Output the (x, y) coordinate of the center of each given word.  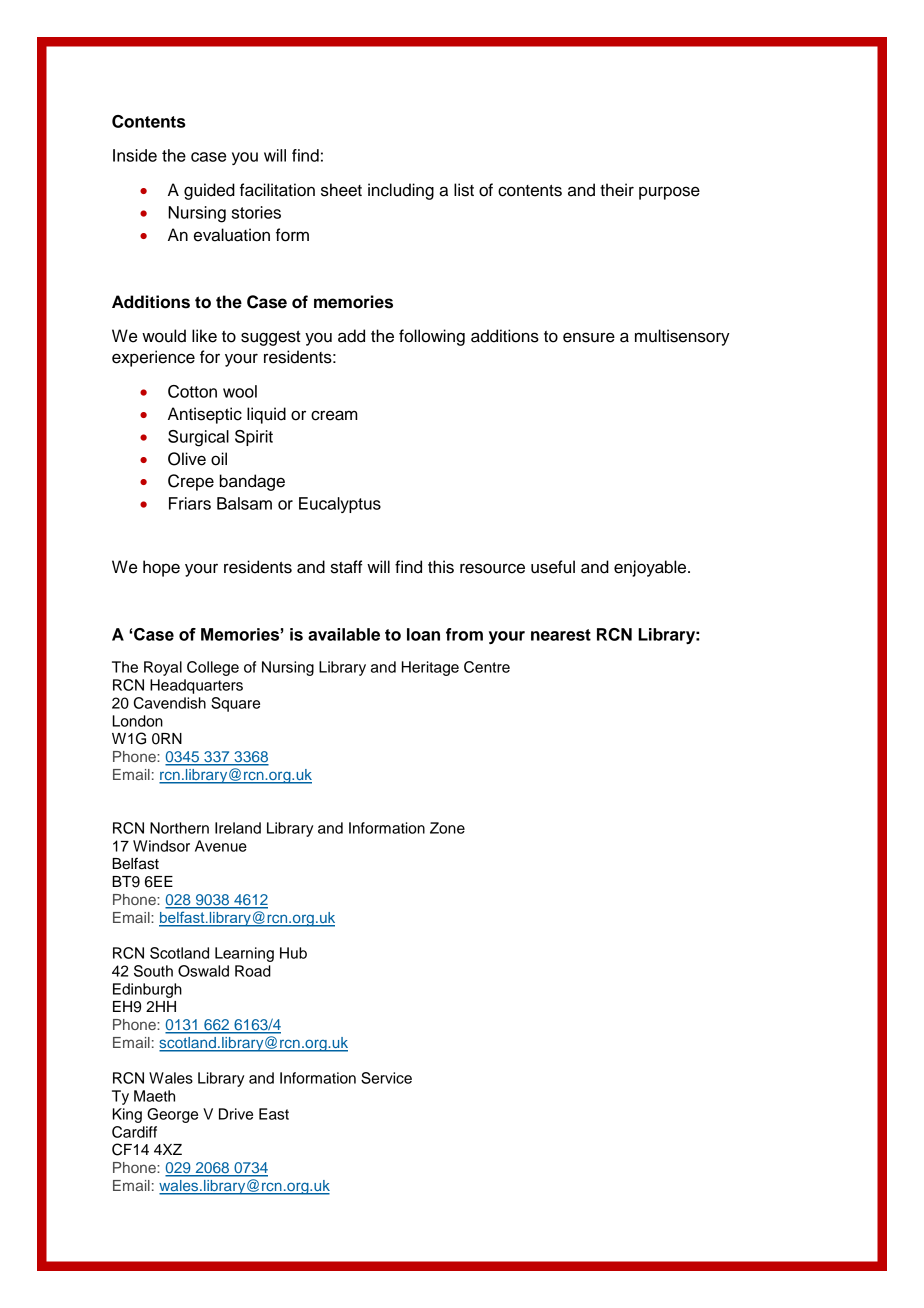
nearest (561, 635)
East (274, 1114)
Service (386, 1078)
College (213, 668)
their (617, 190)
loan (423, 634)
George (172, 1115)
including (401, 191)
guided (209, 191)
